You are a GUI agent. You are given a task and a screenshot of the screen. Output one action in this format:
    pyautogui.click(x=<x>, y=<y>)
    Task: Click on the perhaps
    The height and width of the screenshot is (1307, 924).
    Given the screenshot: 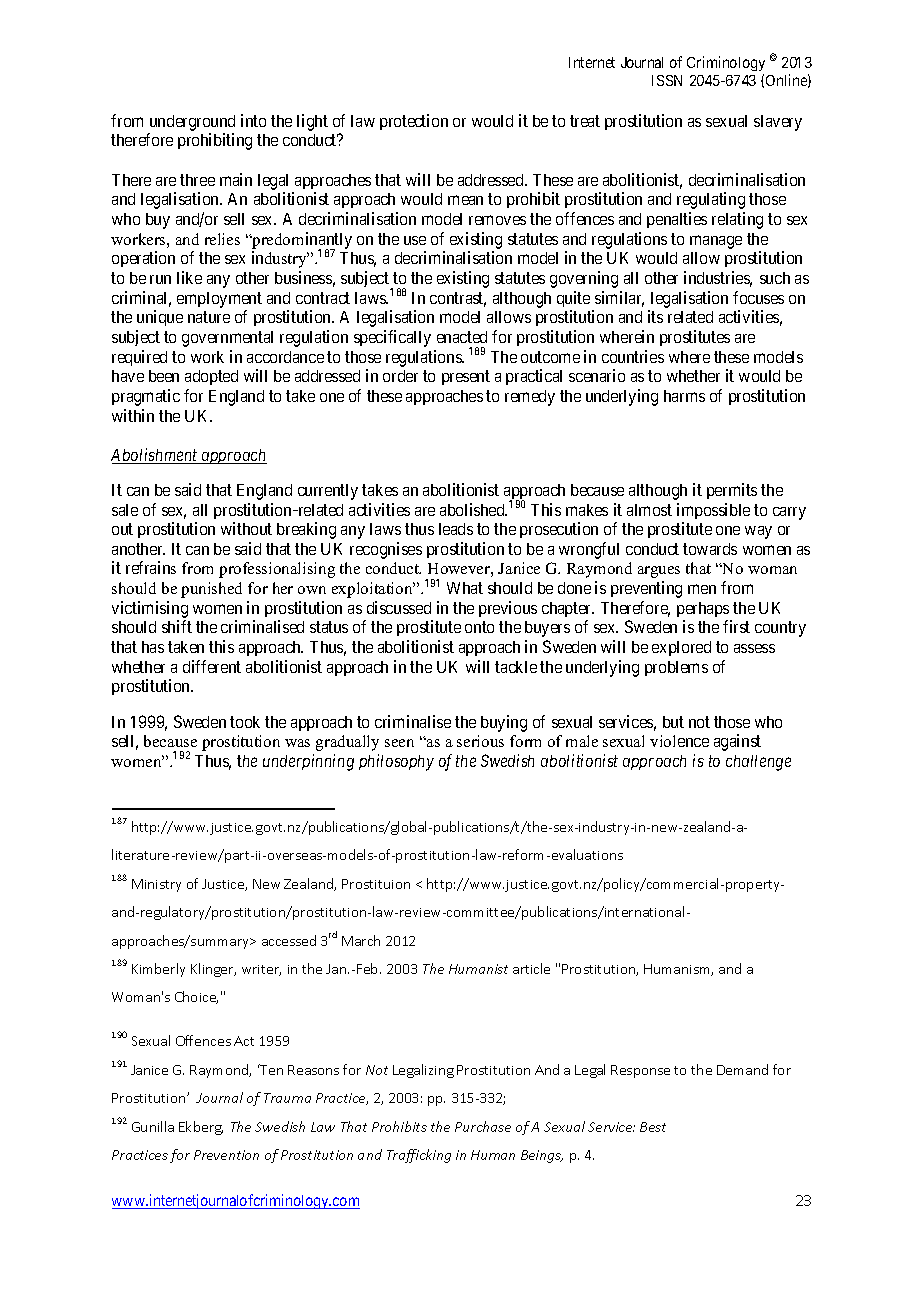 What is the action you would take?
    pyautogui.click(x=704, y=611)
